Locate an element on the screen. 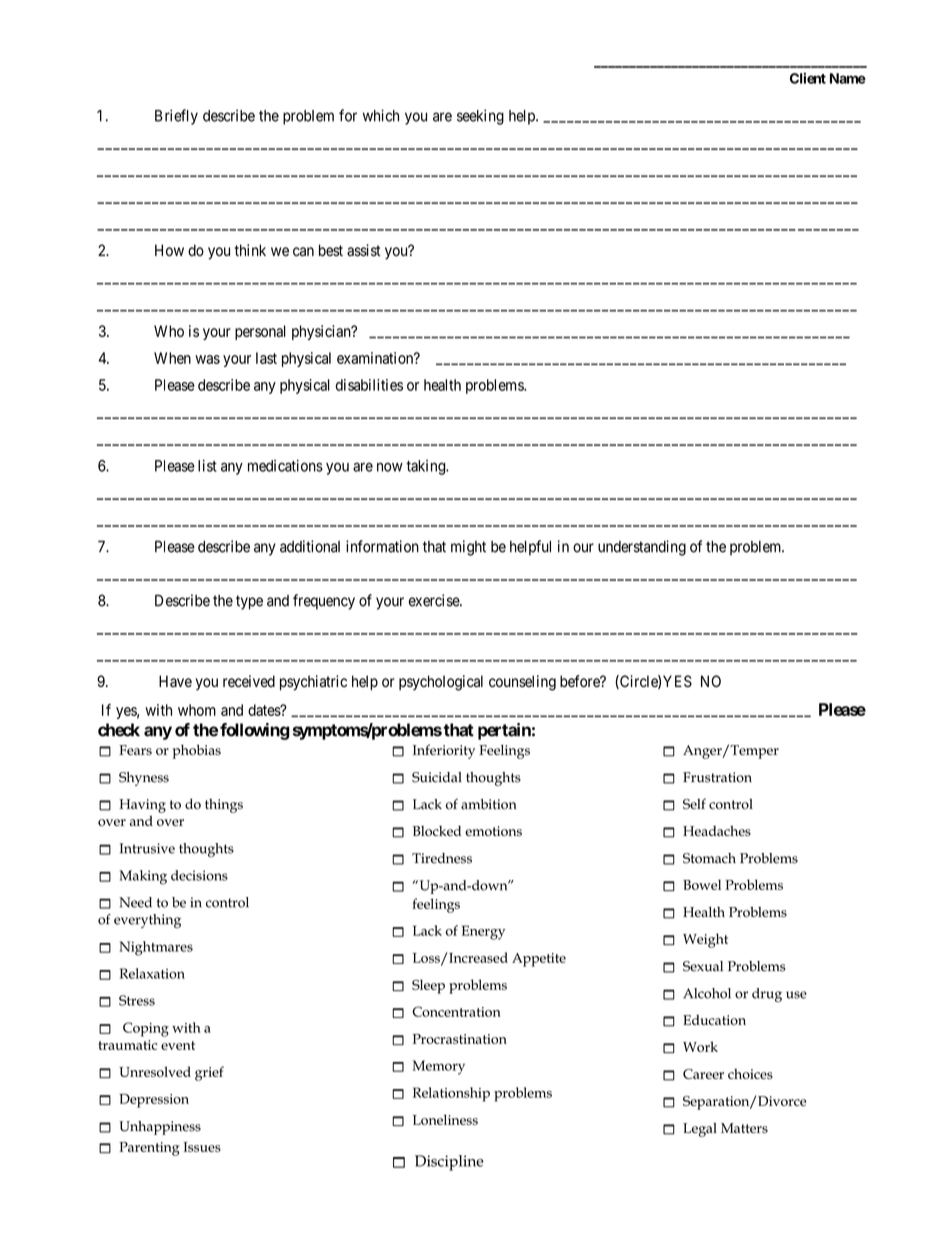 The image size is (952, 1233). Client is located at coordinates (808, 78).
